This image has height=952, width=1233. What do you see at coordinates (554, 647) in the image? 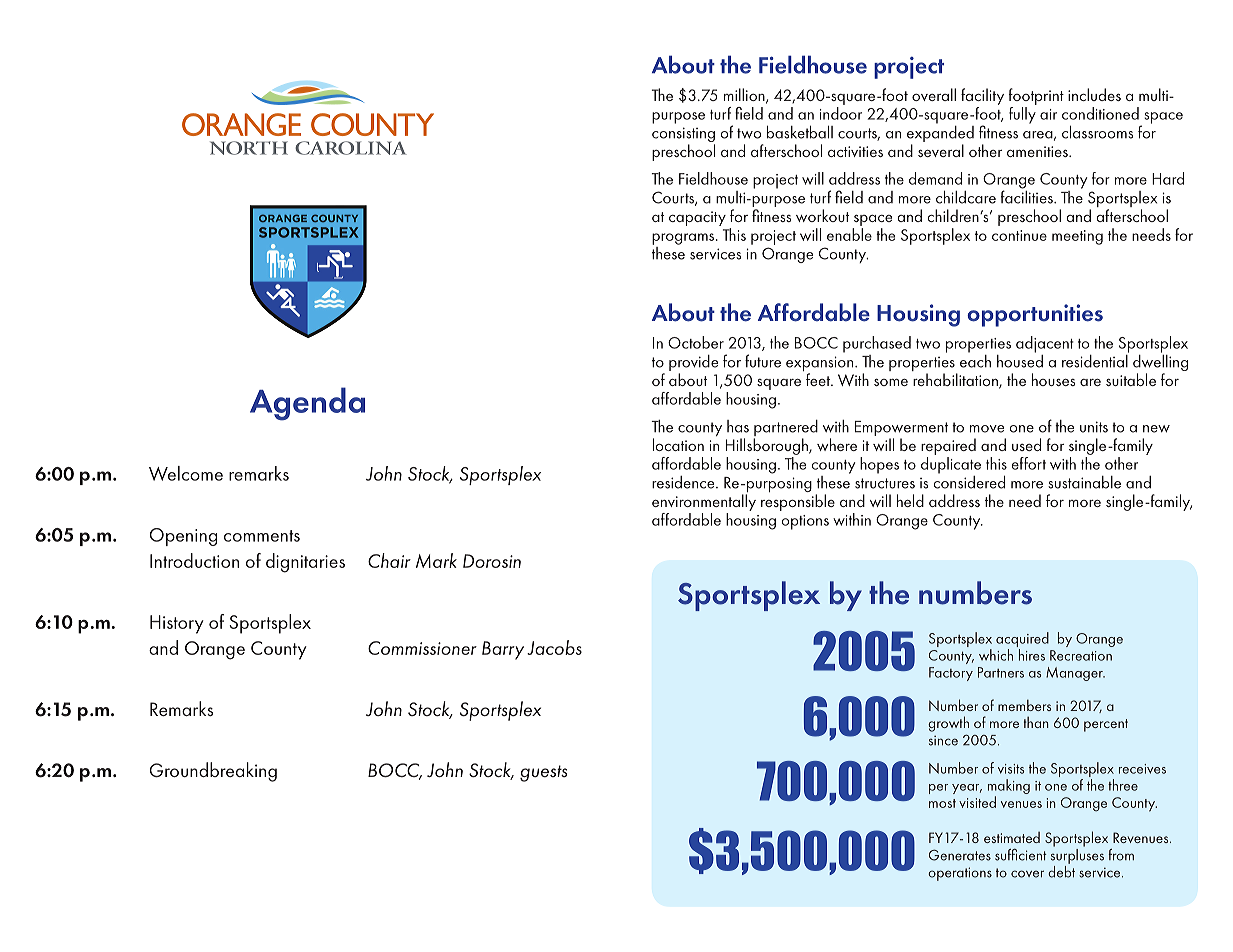
I see `Jacobs` at bounding box center [554, 647].
